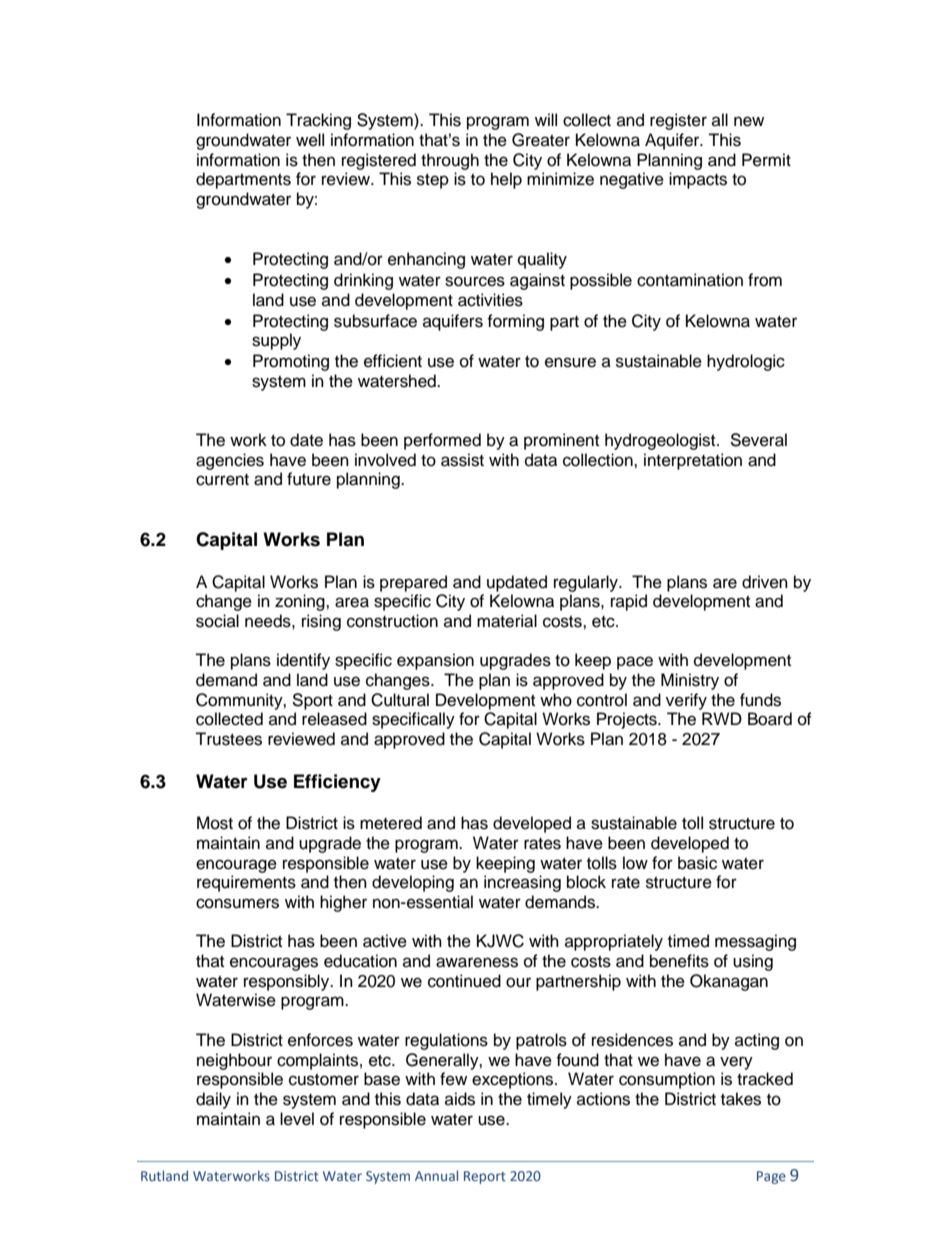 The height and width of the screenshot is (1233, 952). What do you see at coordinates (297, 1119) in the screenshot?
I see `level` at bounding box center [297, 1119].
